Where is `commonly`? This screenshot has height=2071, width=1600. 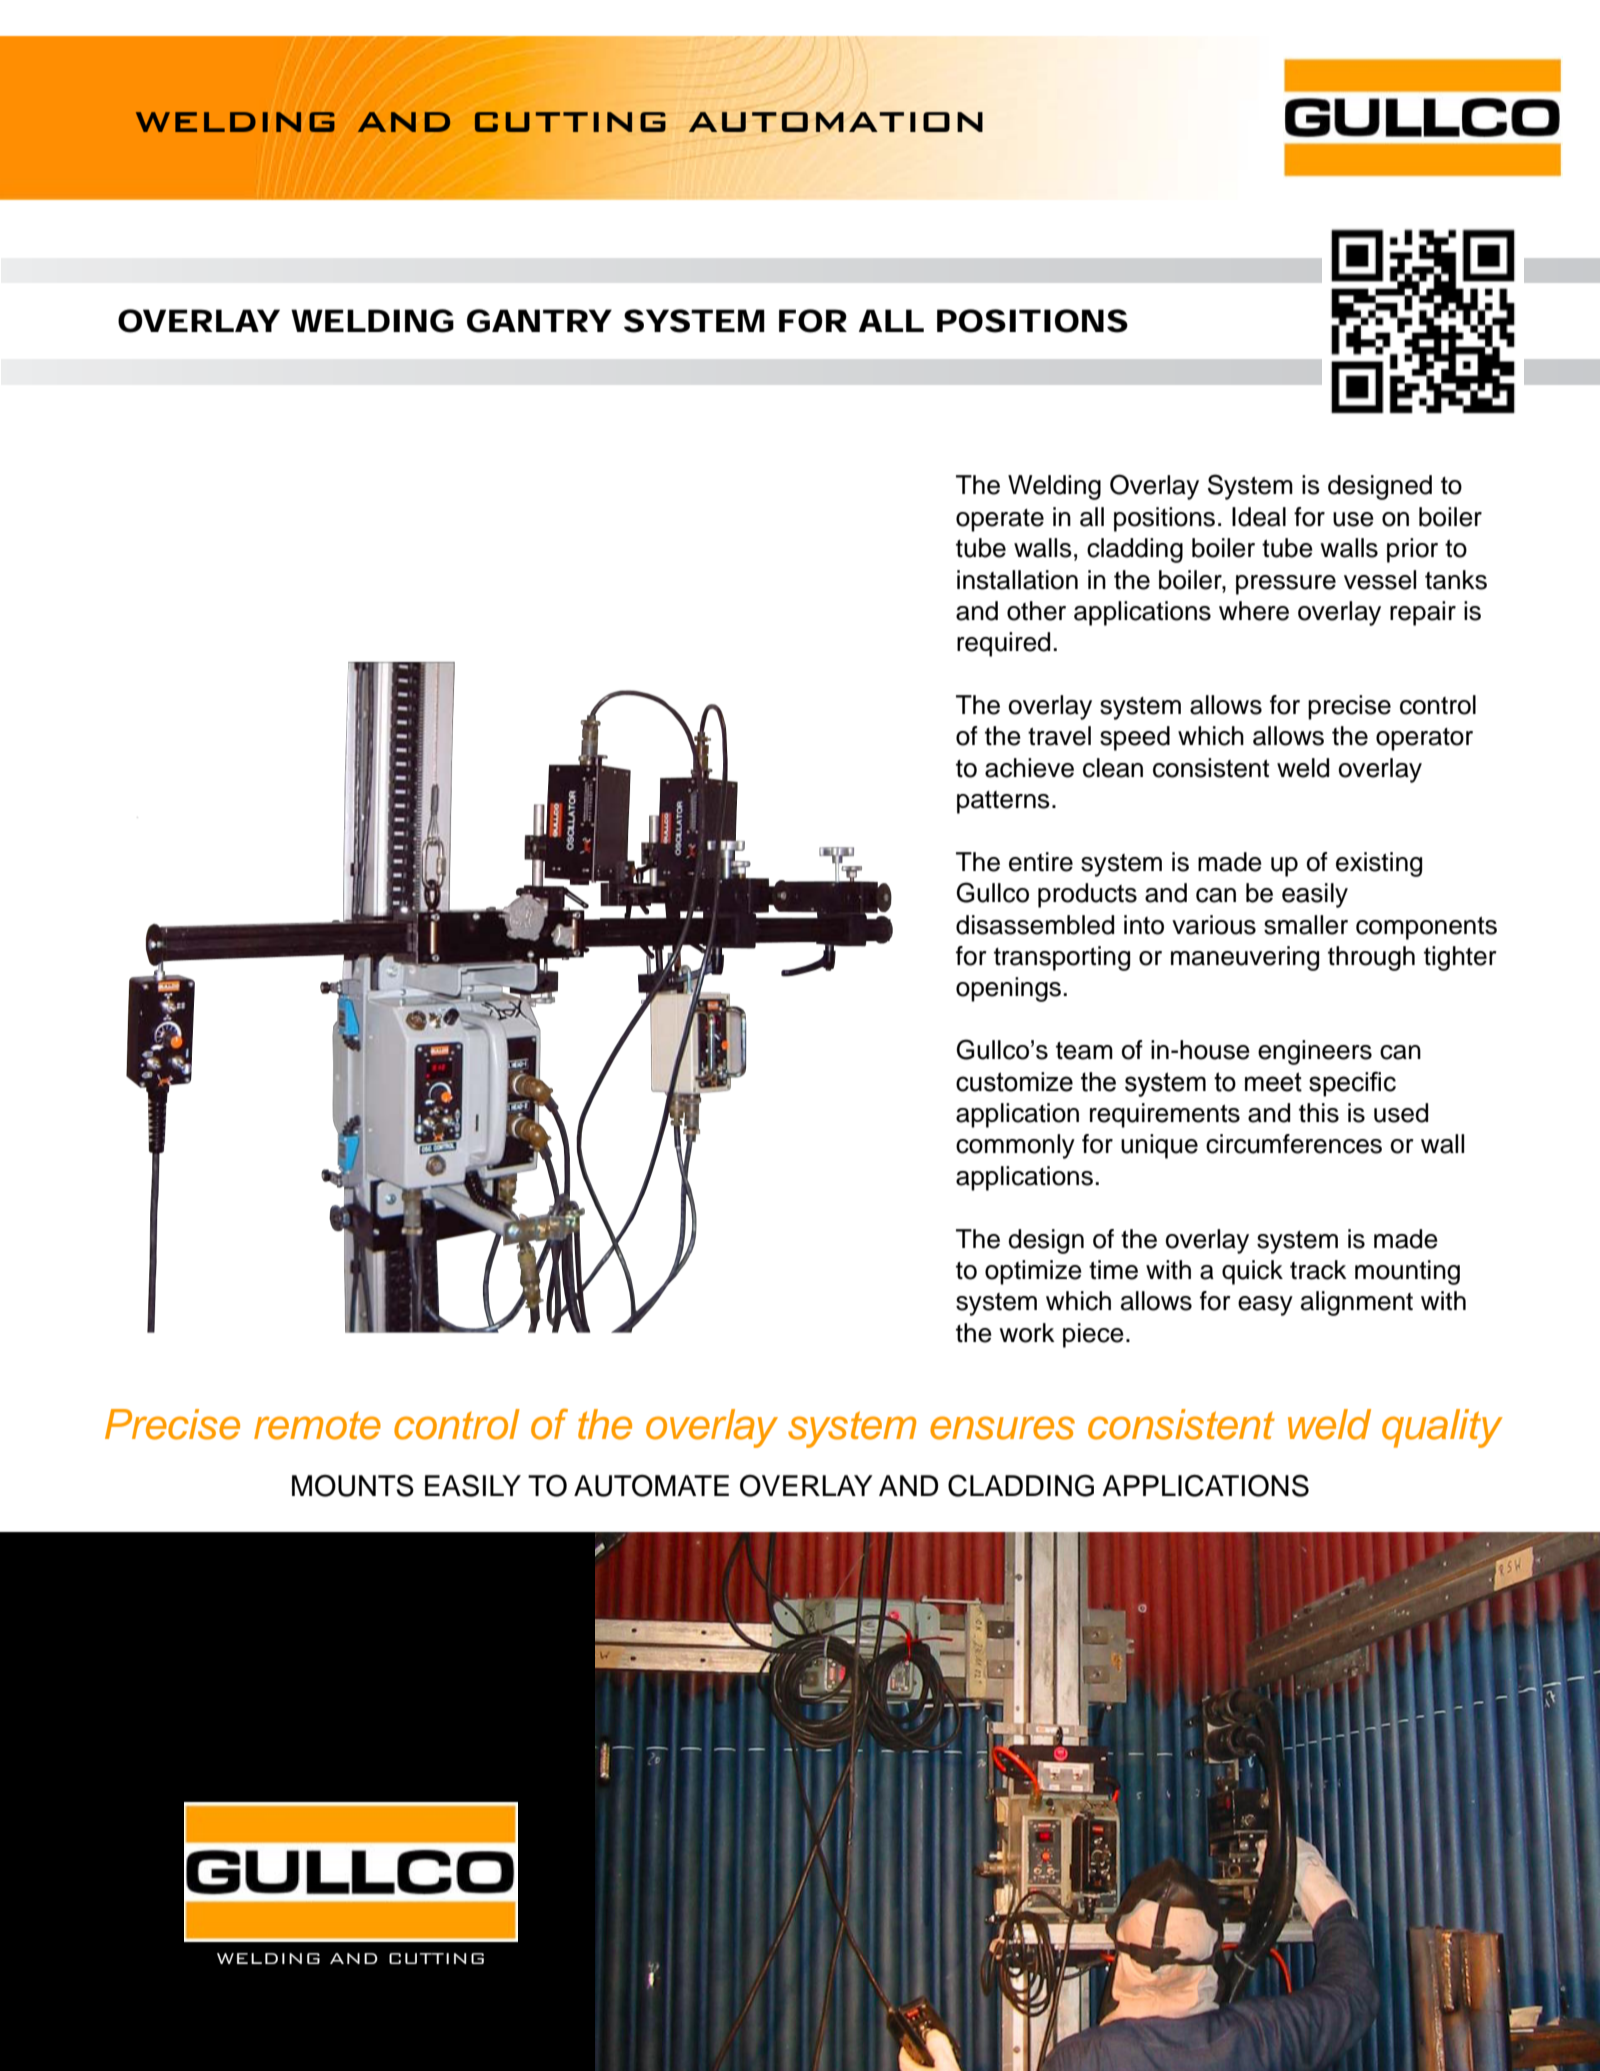 commonly is located at coordinates (1015, 1146).
